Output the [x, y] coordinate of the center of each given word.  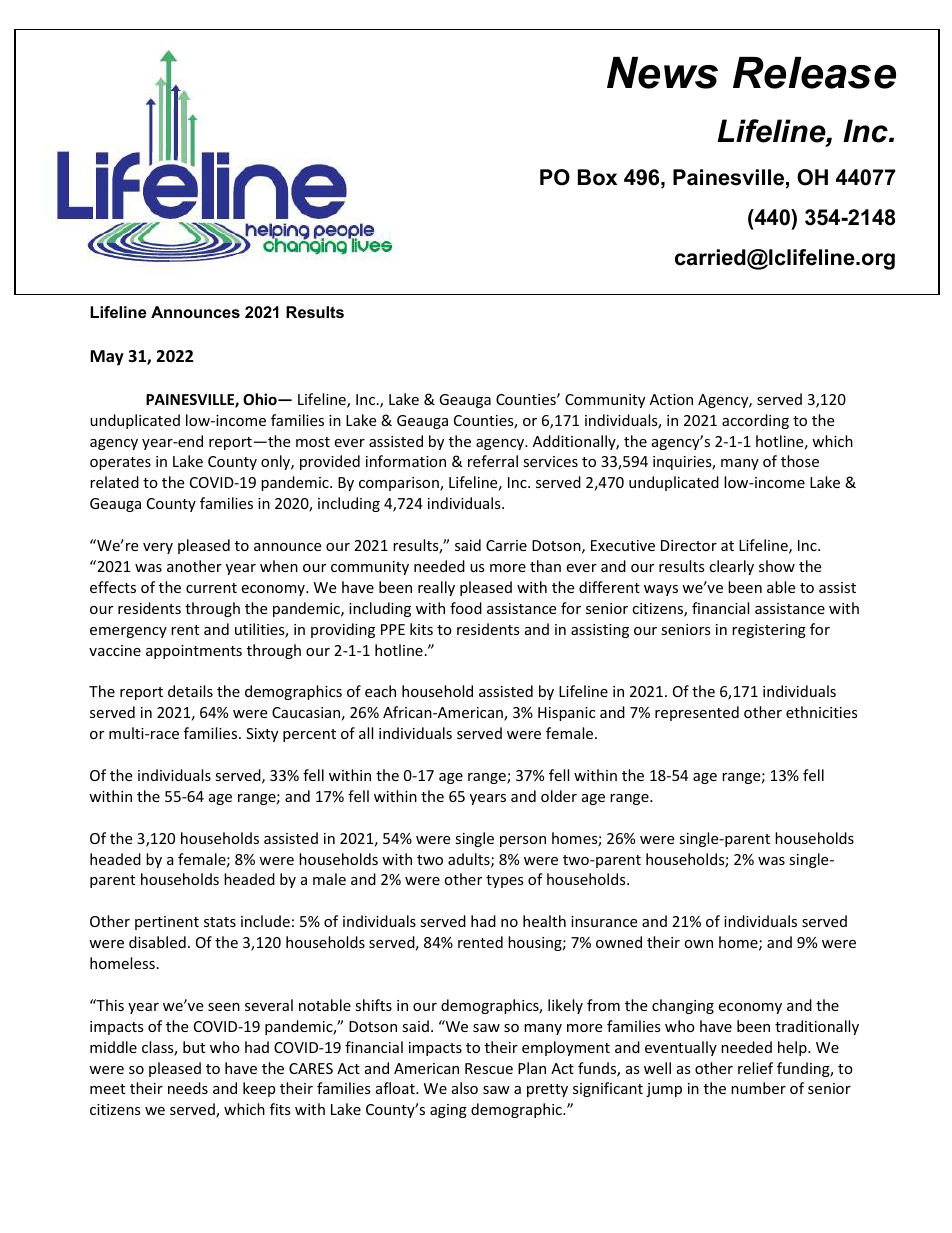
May [107, 358]
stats [220, 922]
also [465, 1088]
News [662, 73]
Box [597, 177]
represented [697, 713]
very [158, 548]
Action [671, 399]
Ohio [261, 399]
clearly [731, 567]
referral [493, 461]
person [523, 841]
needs [188, 1088]
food [466, 608]
